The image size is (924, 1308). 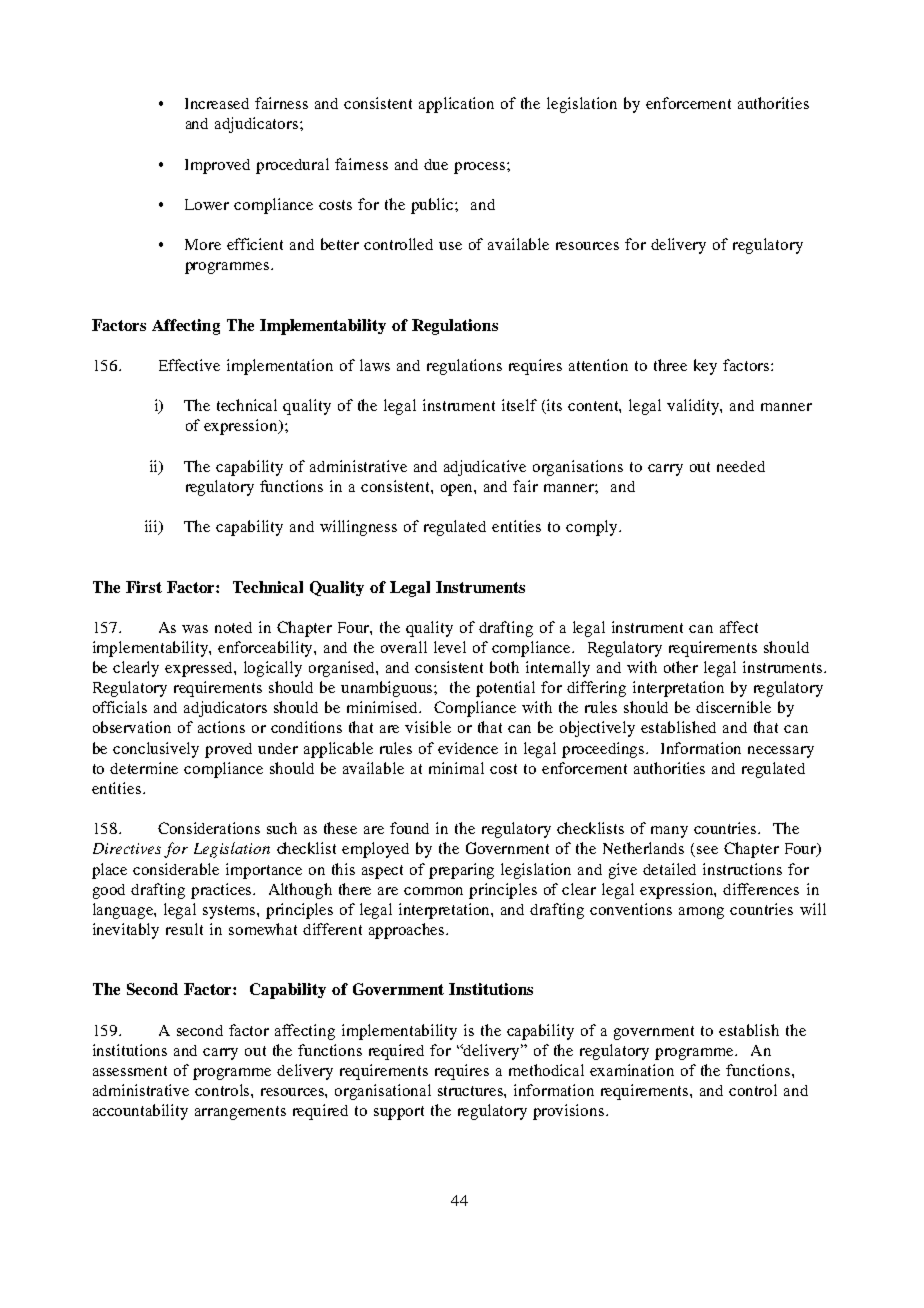 I want to click on conclusively, so click(x=156, y=750).
